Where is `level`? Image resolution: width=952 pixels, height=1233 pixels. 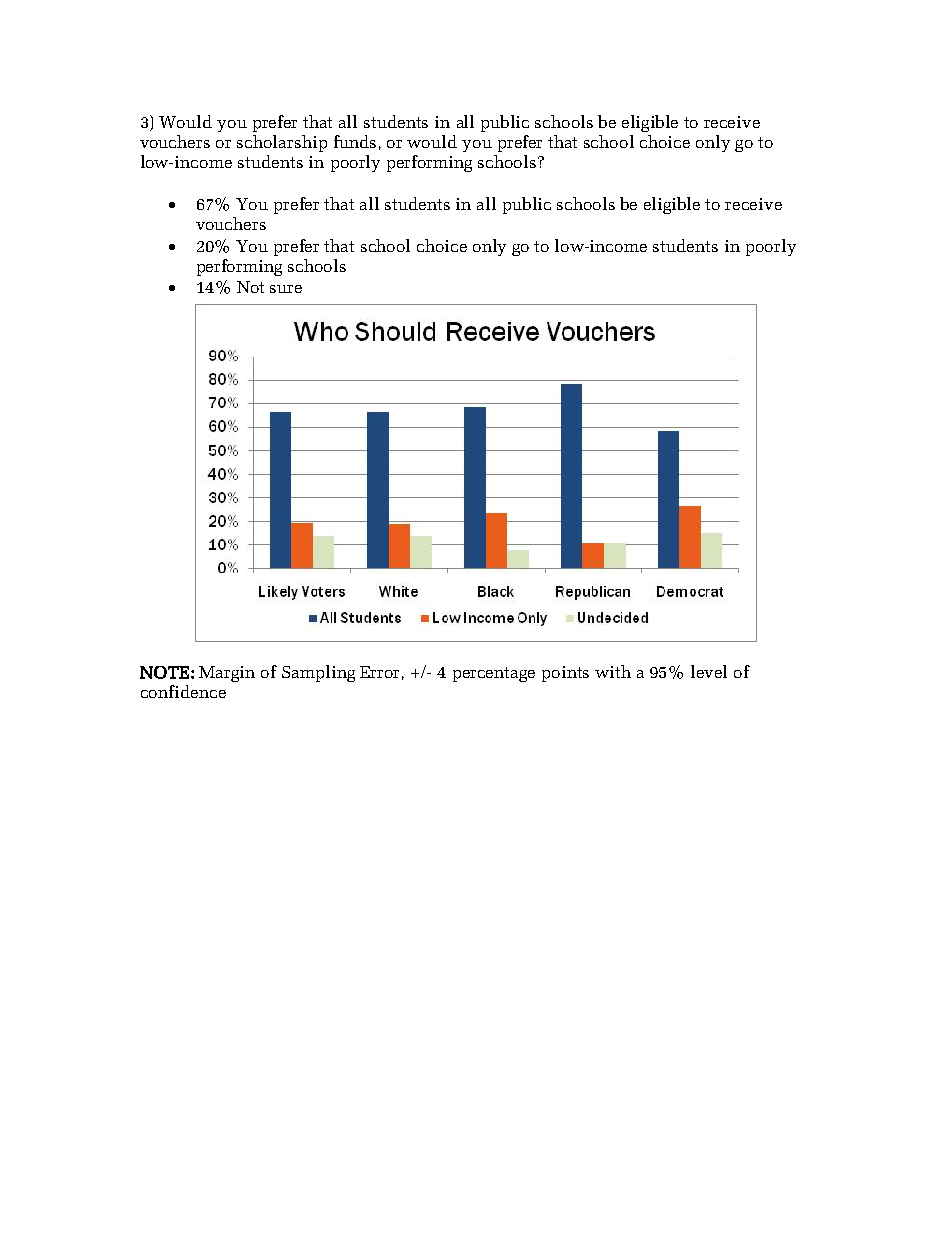
level is located at coordinates (709, 671).
